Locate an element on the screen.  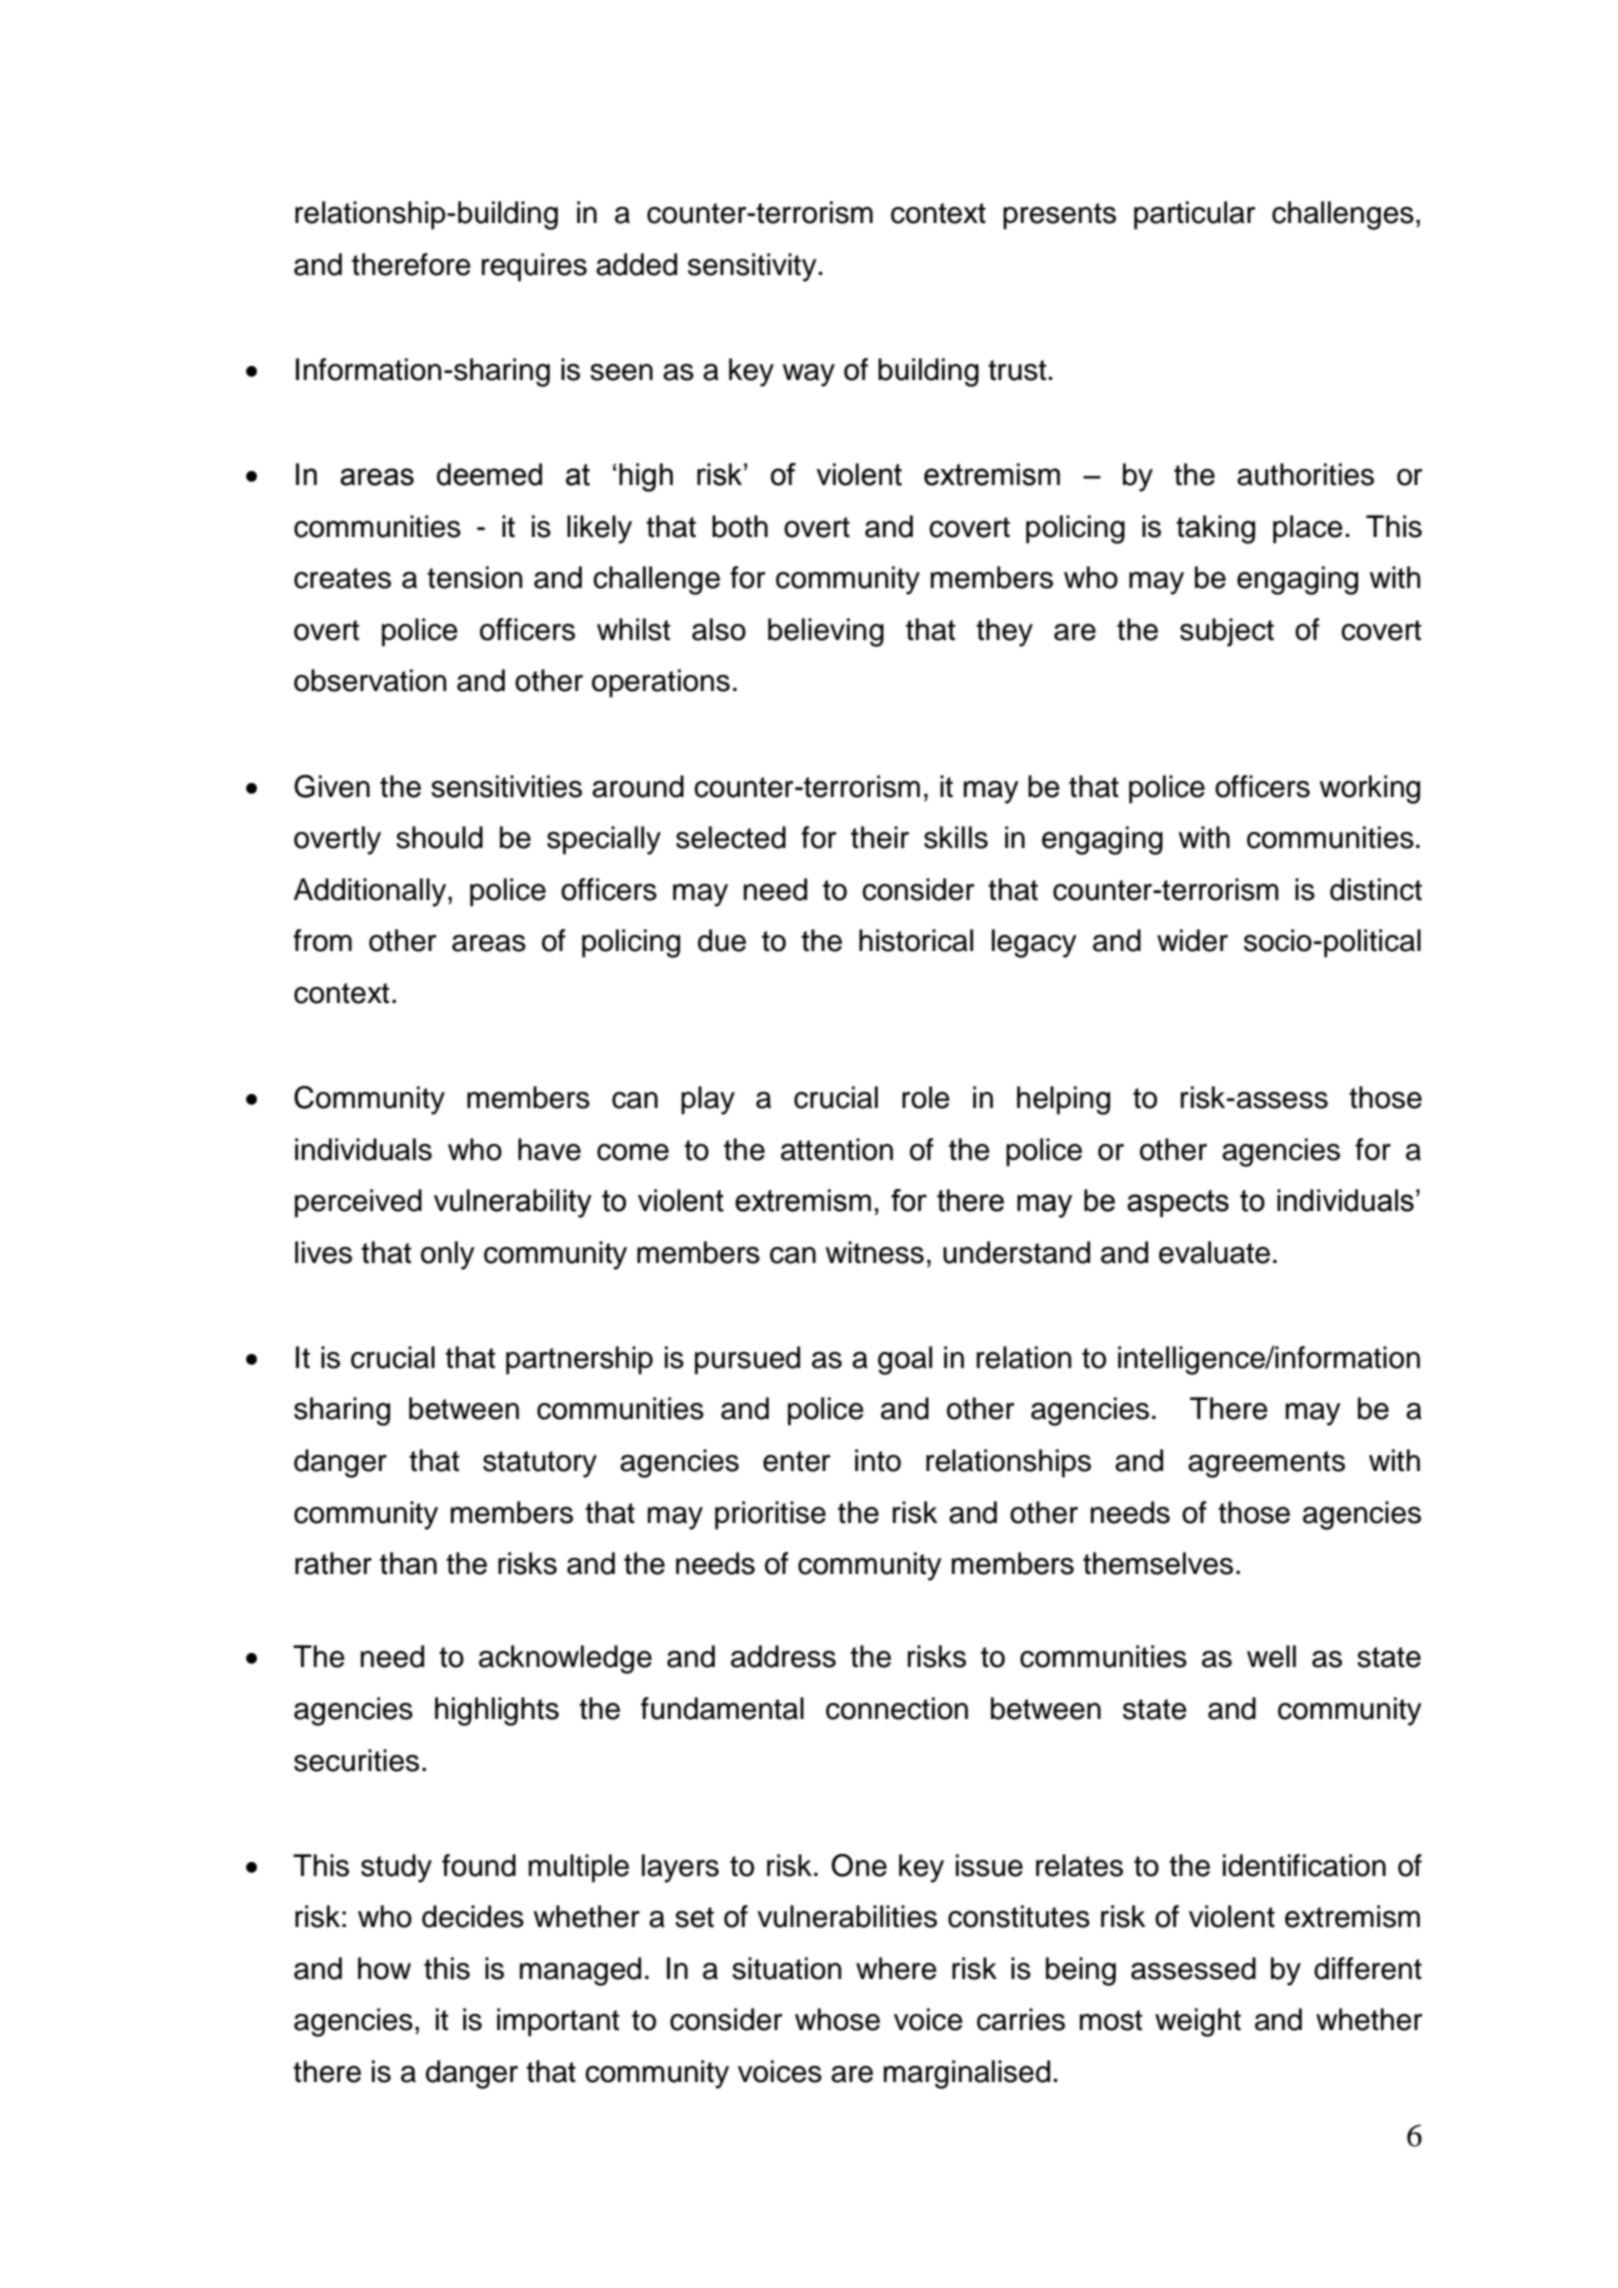
attention is located at coordinates (837, 1149).
